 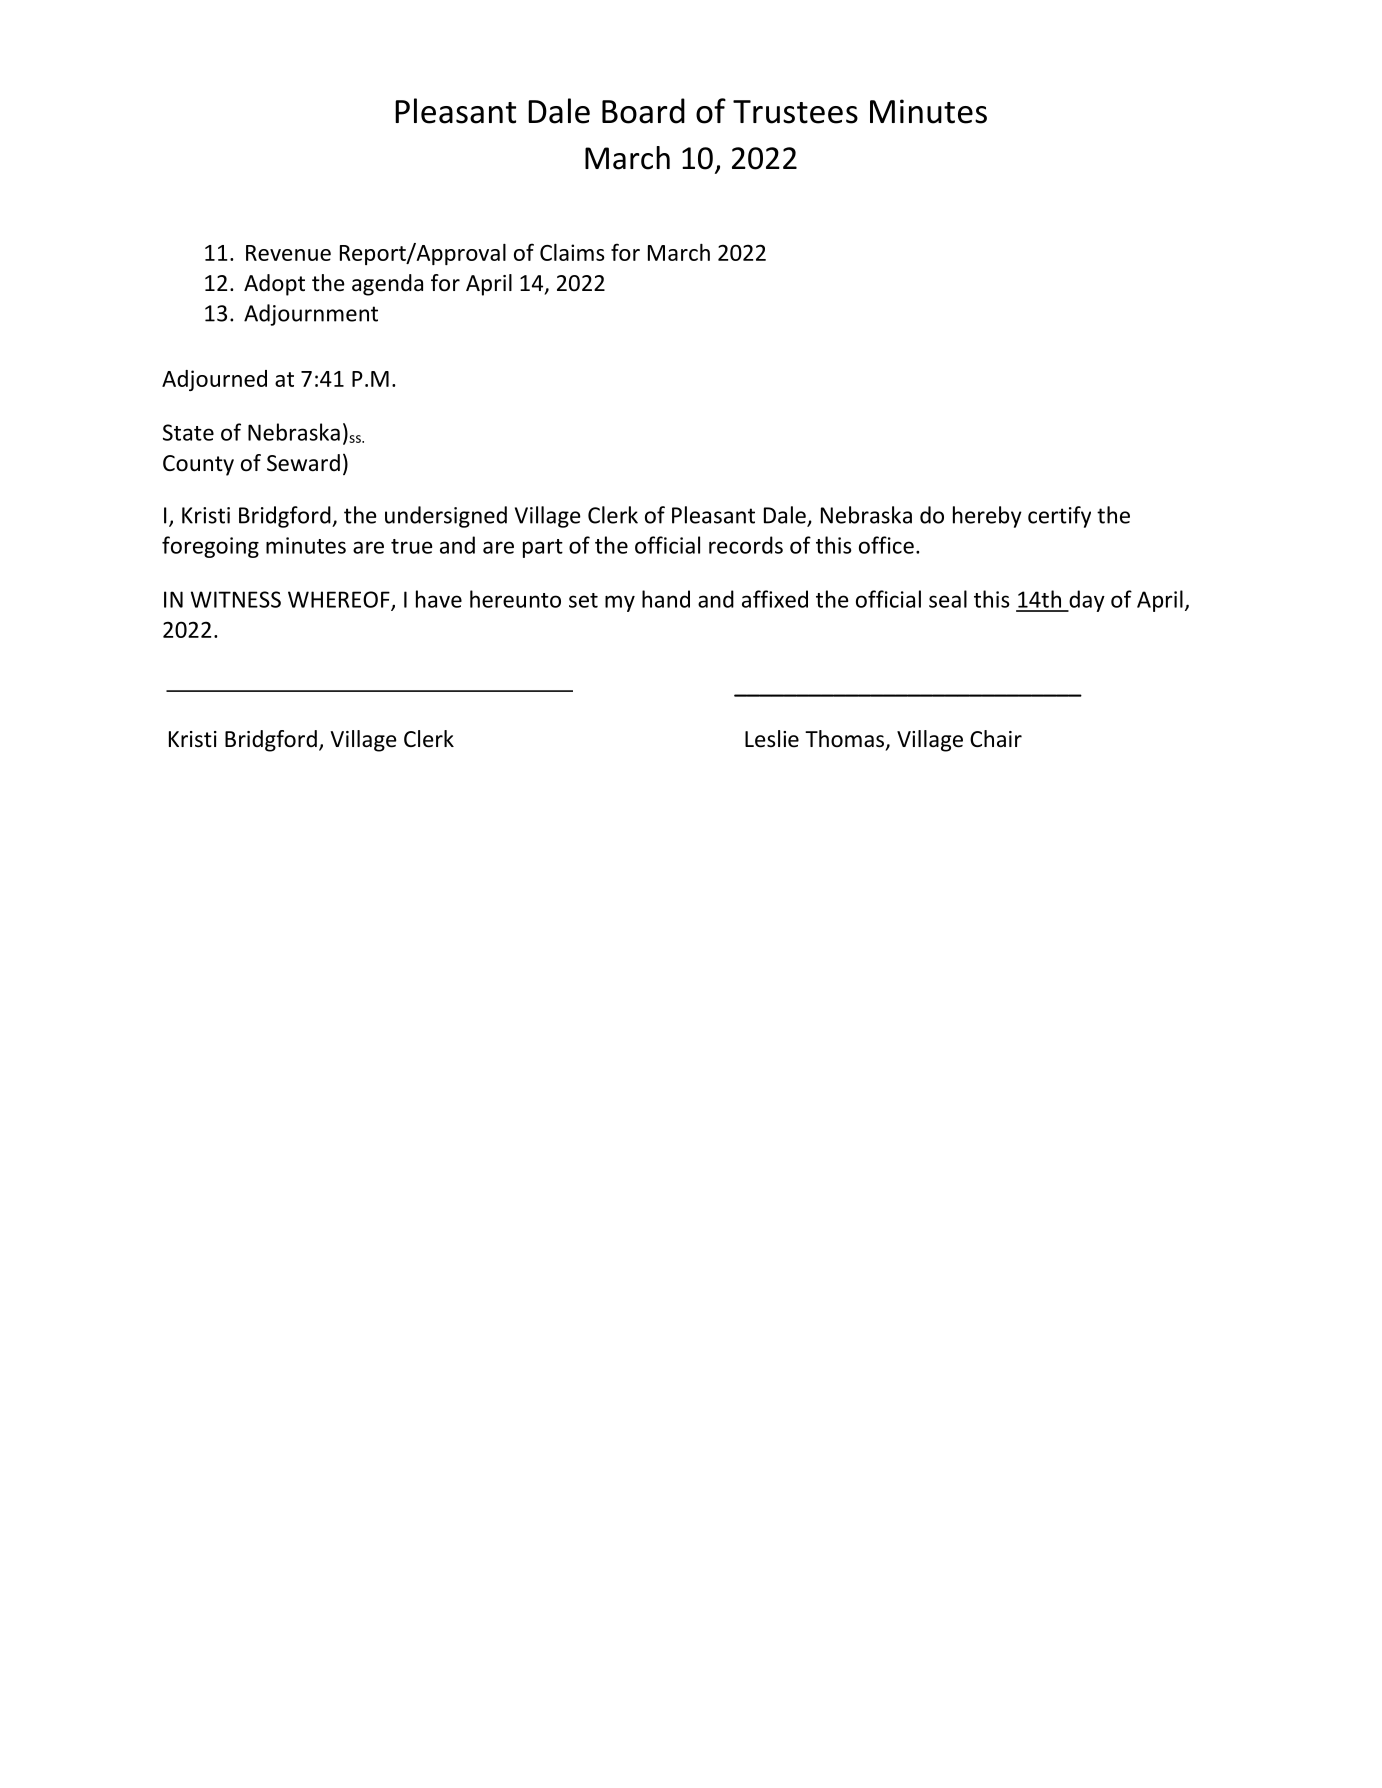 What do you see at coordinates (772, 739) in the image?
I see `Leslie` at bounding box center [772, 739].
